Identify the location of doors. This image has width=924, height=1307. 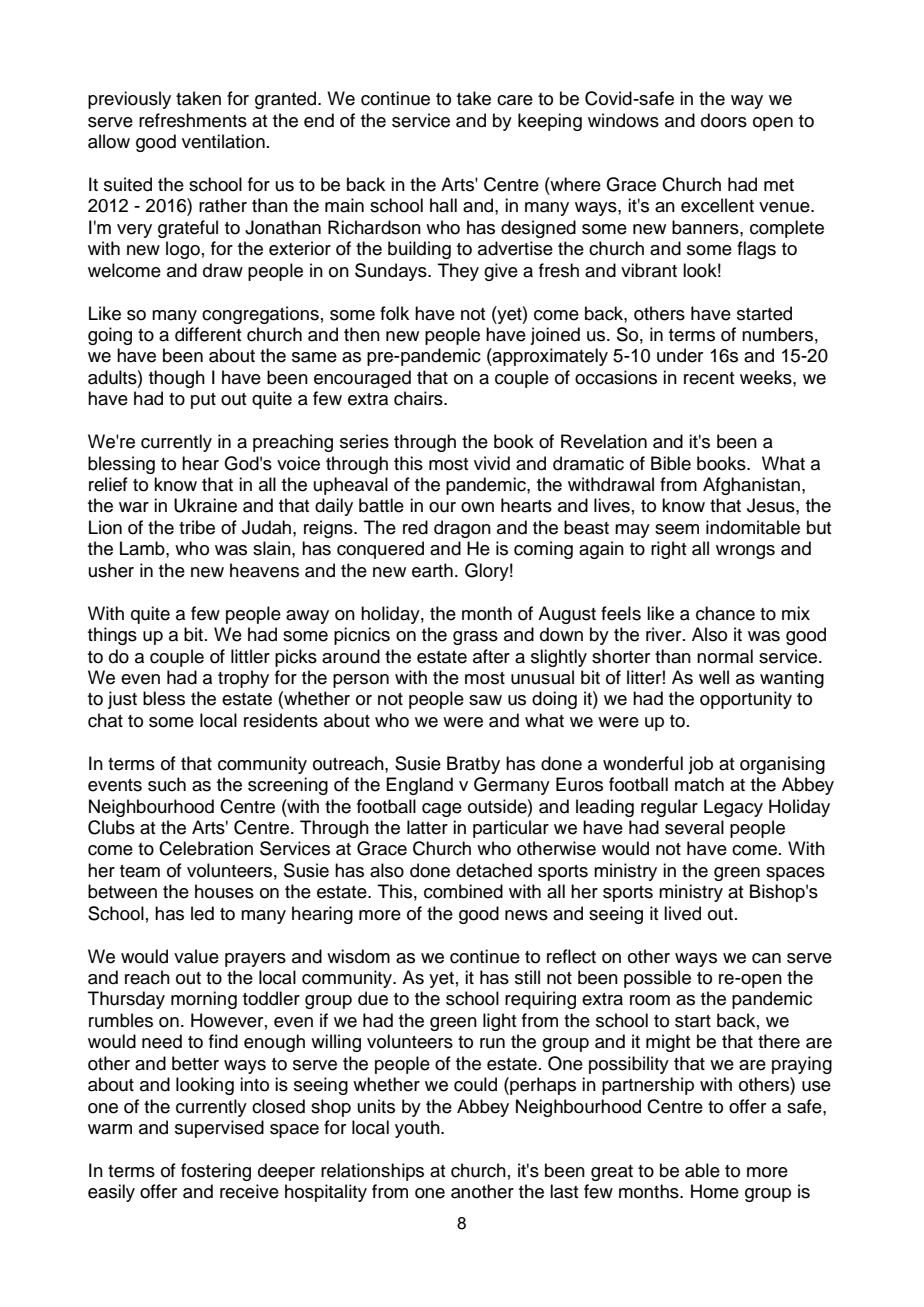
(724, 120).
